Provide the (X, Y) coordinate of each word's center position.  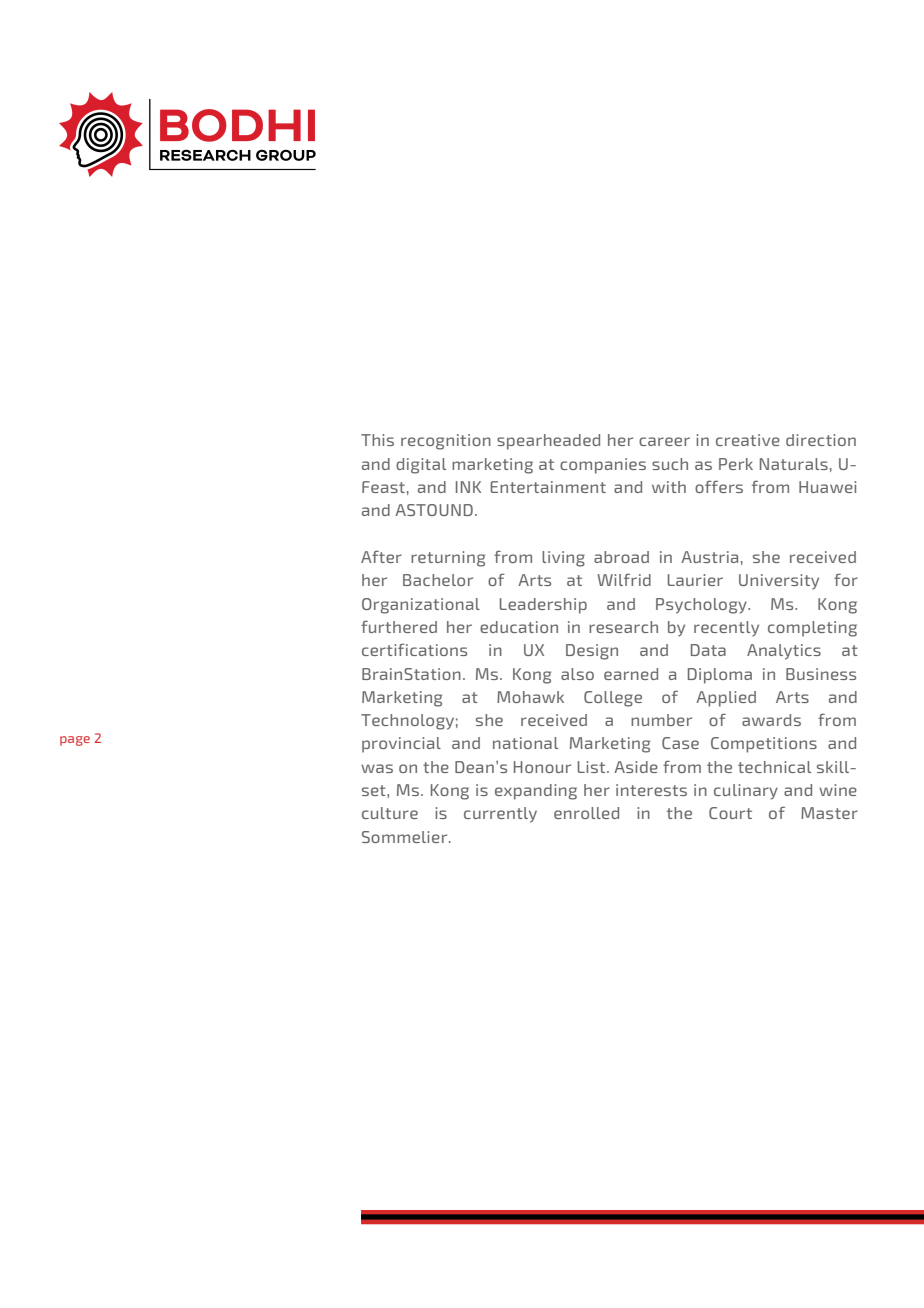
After (381, 557)
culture (390, 813)
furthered (399, 627)
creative (748, 440)
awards (771, 720)
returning (448, 559)
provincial (401, 745)
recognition (446, 442)
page (75, 741)
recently (726, 629)
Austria (709, 557)
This (377, 440)
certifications (414, 650)
